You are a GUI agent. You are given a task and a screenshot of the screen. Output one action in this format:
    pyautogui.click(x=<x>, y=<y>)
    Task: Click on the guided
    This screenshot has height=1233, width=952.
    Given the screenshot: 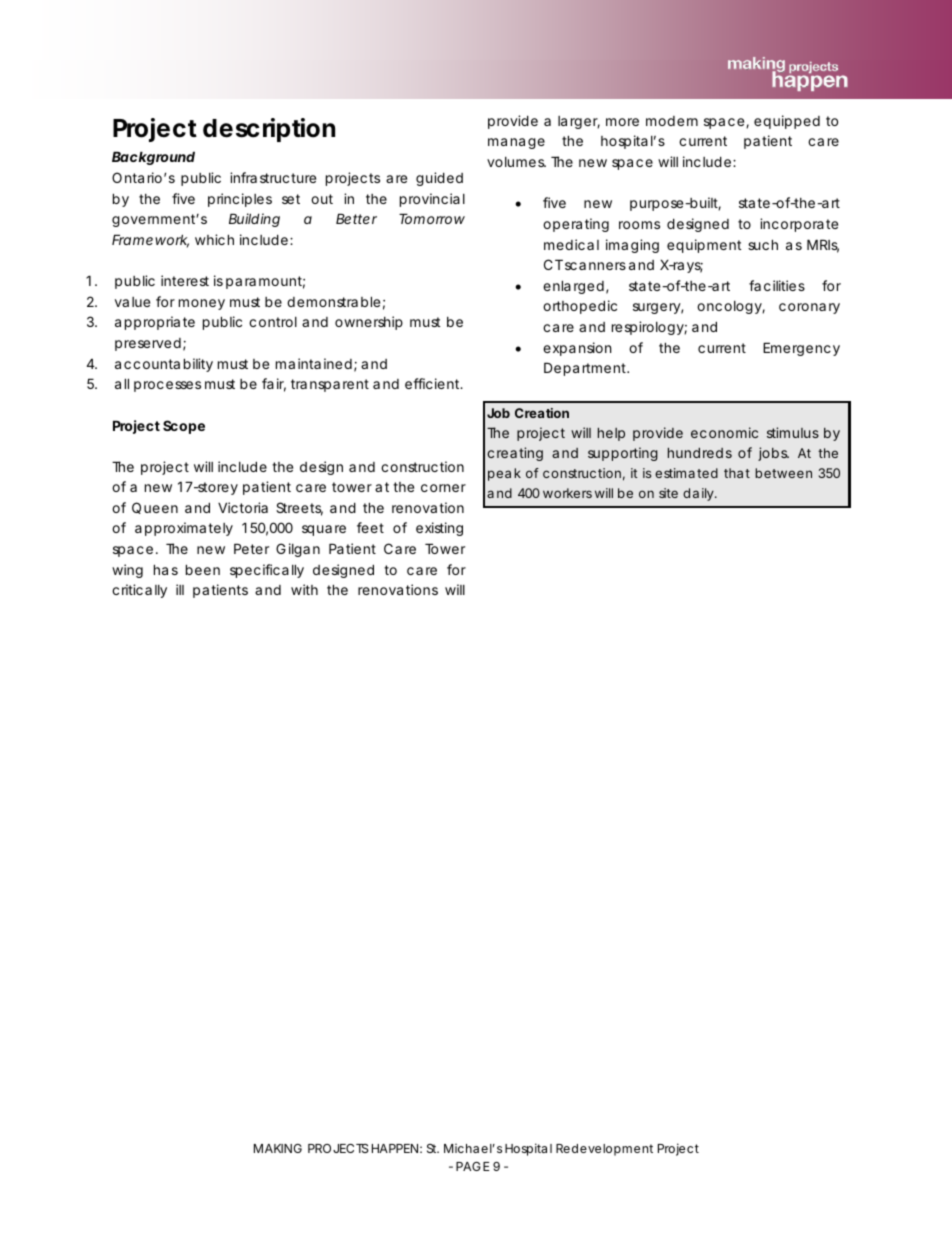 What is the action you would take?
    pyautogui.click(x=439, y=179)
